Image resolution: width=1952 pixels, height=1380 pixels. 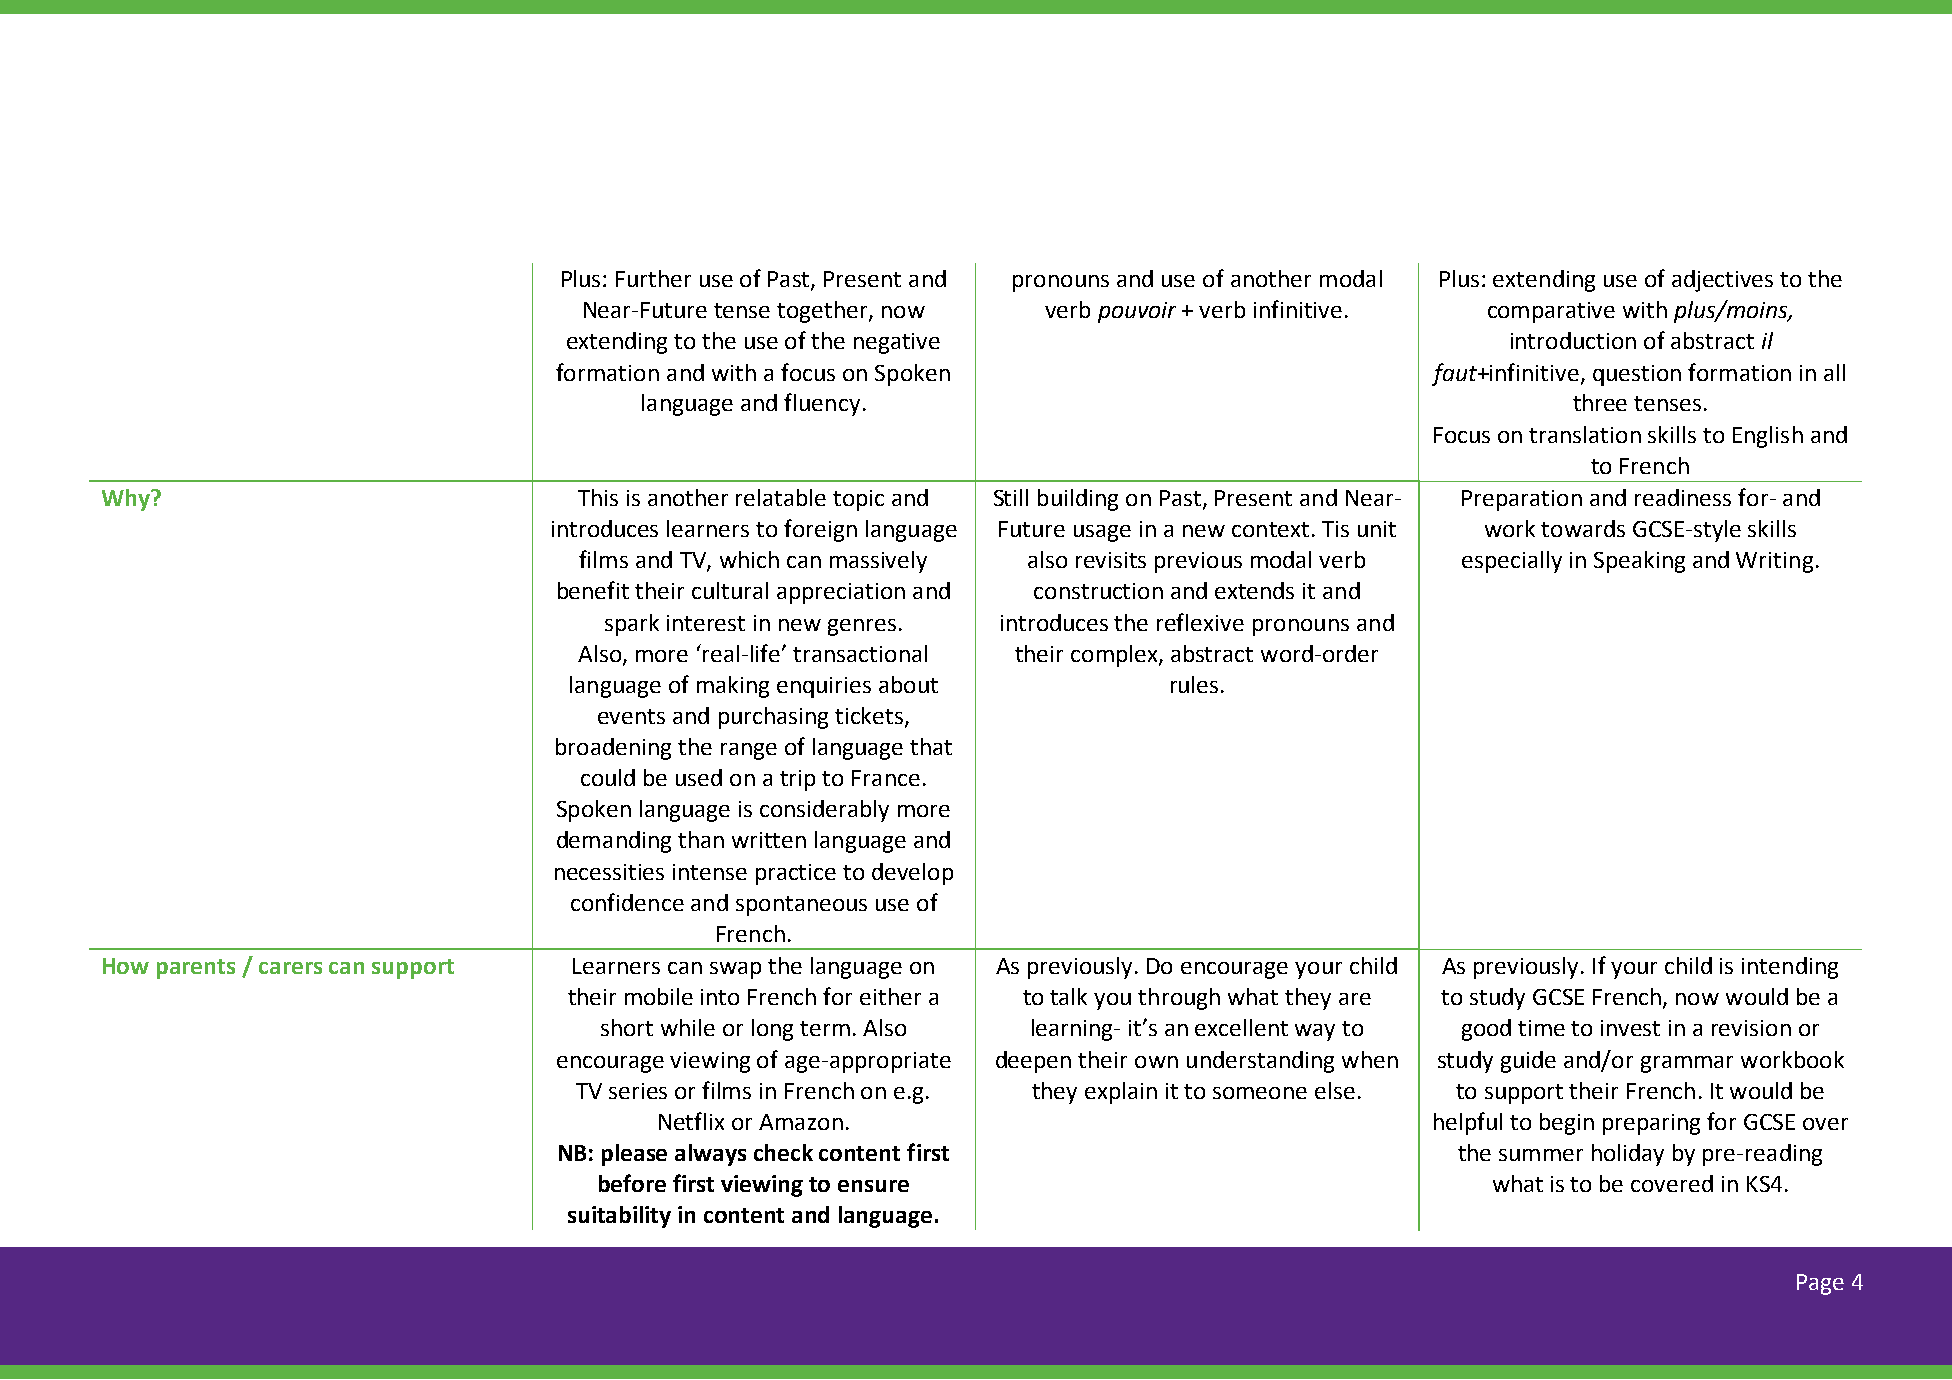 What do you see at coordinates (1551, 312) in the image?
I see `comparative` at bounding box center [1551, 312].
